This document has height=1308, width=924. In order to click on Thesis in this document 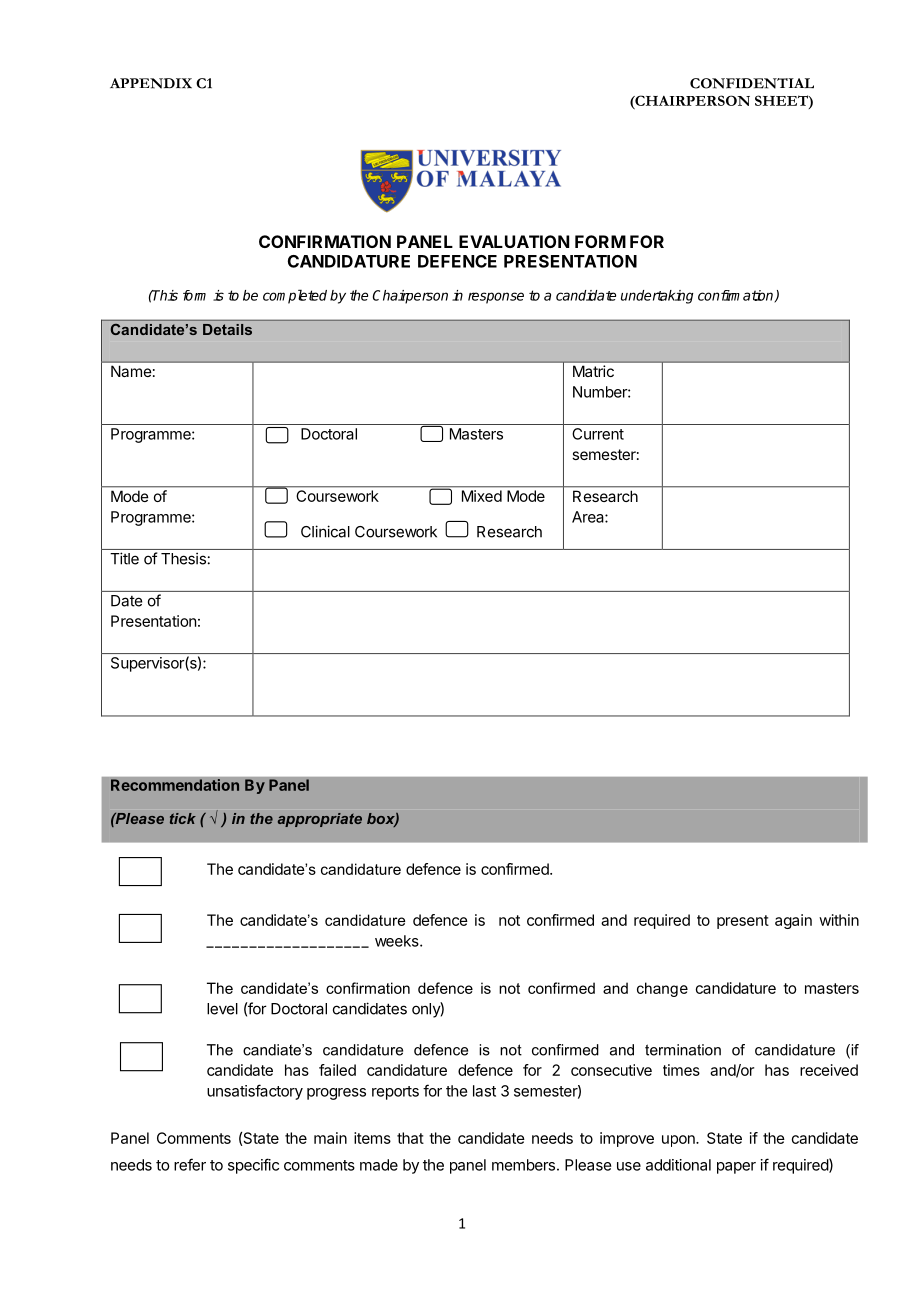, I will do `click(183, 558)`.
